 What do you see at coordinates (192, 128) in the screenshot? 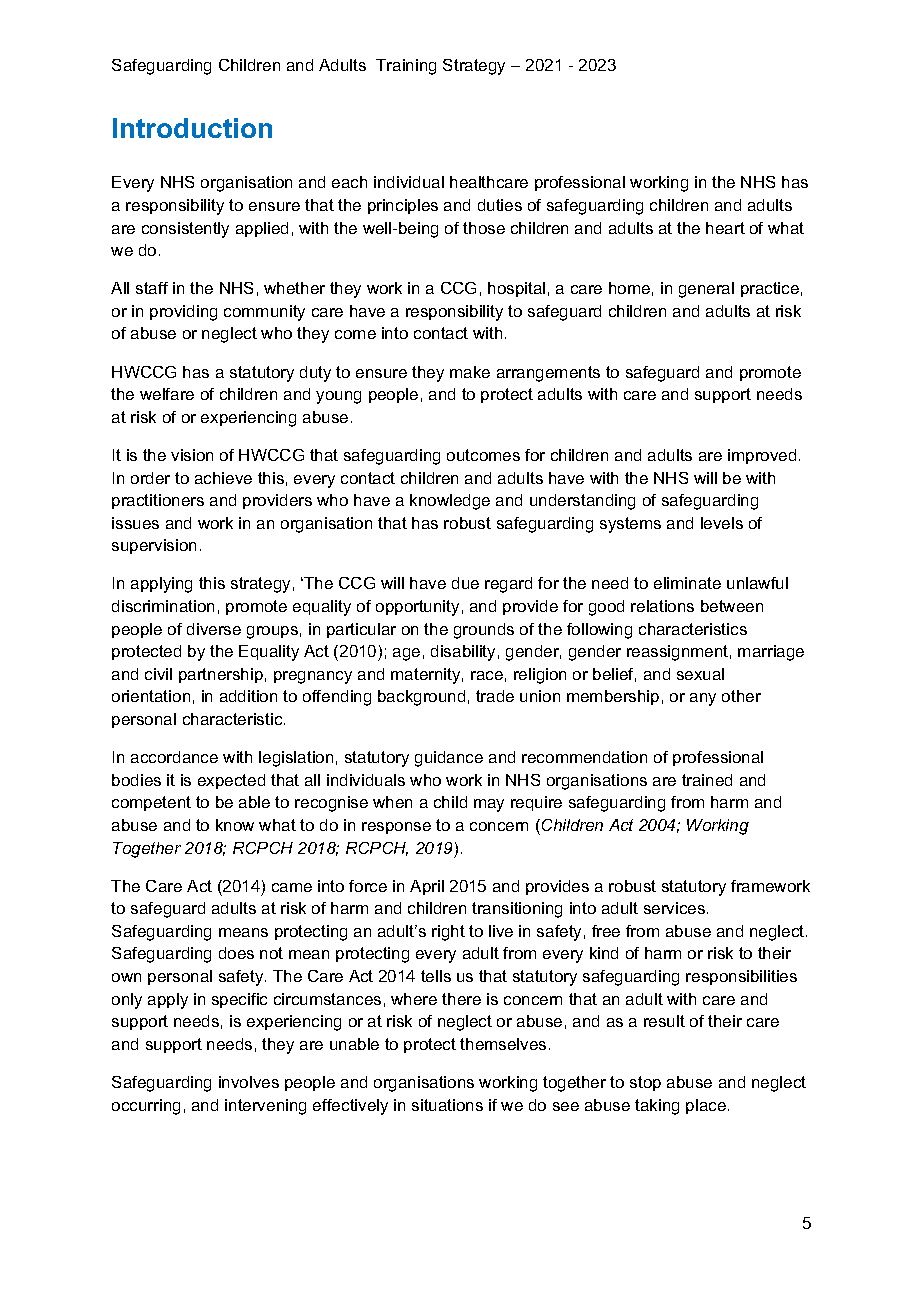
I see `Introduction` at bounding box center [192, 128].
